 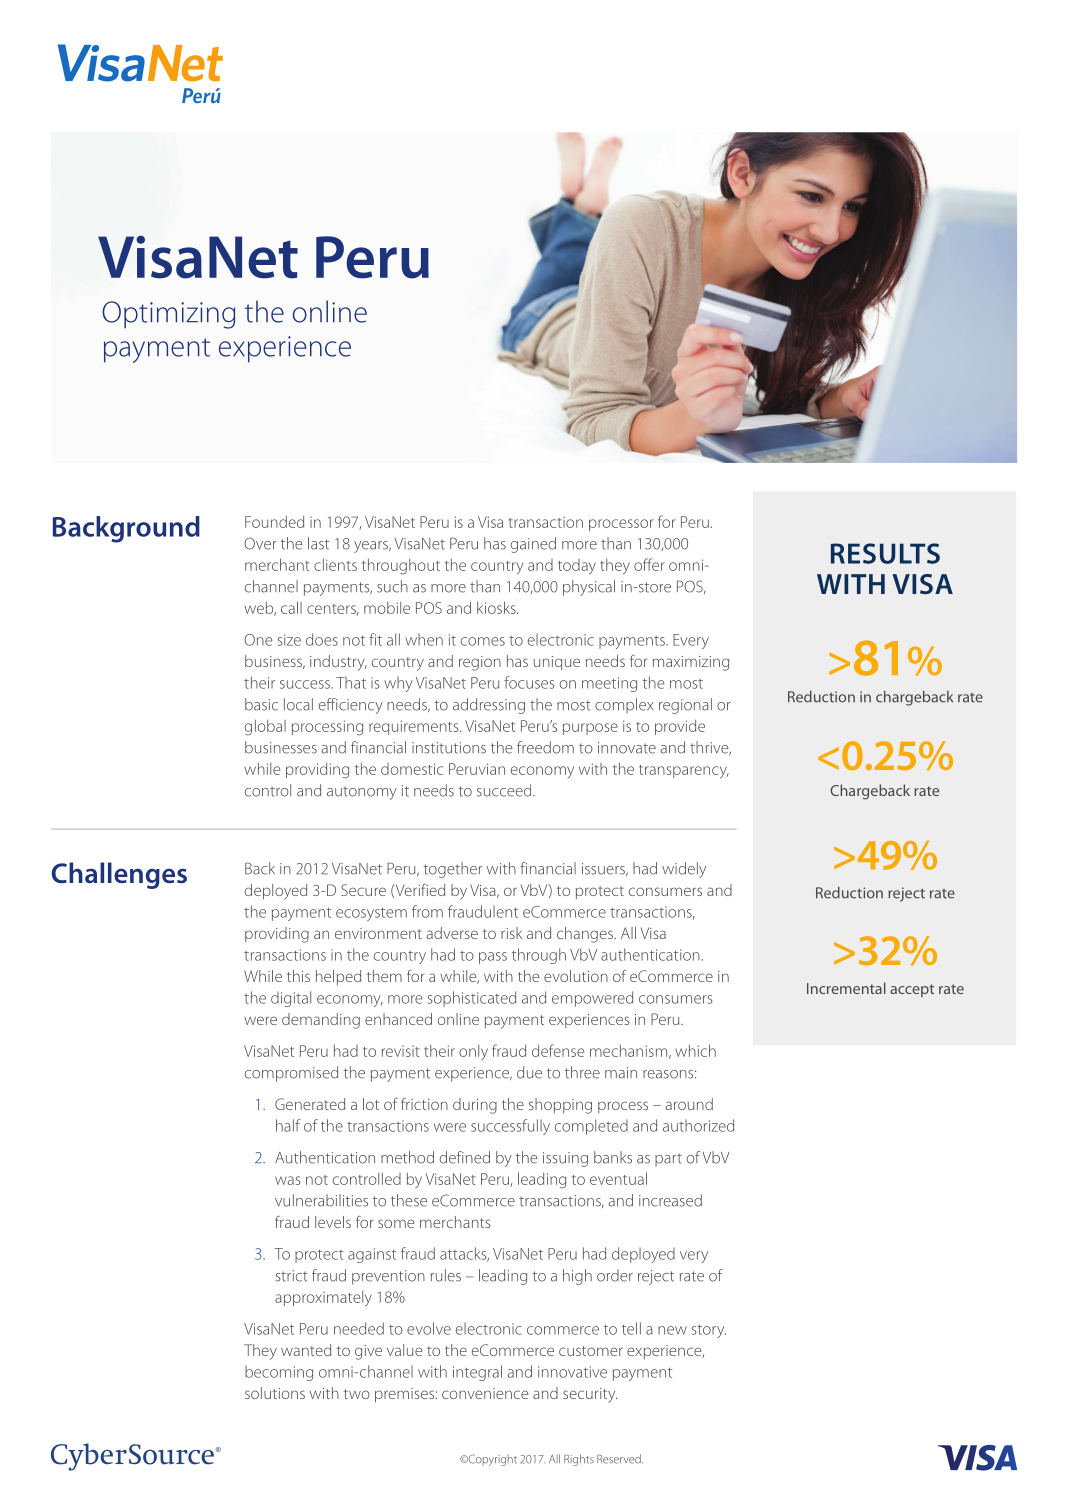 What do you see at coordinates (258, 640) in the image?
I see `One` at bounding box center [258, 640].
